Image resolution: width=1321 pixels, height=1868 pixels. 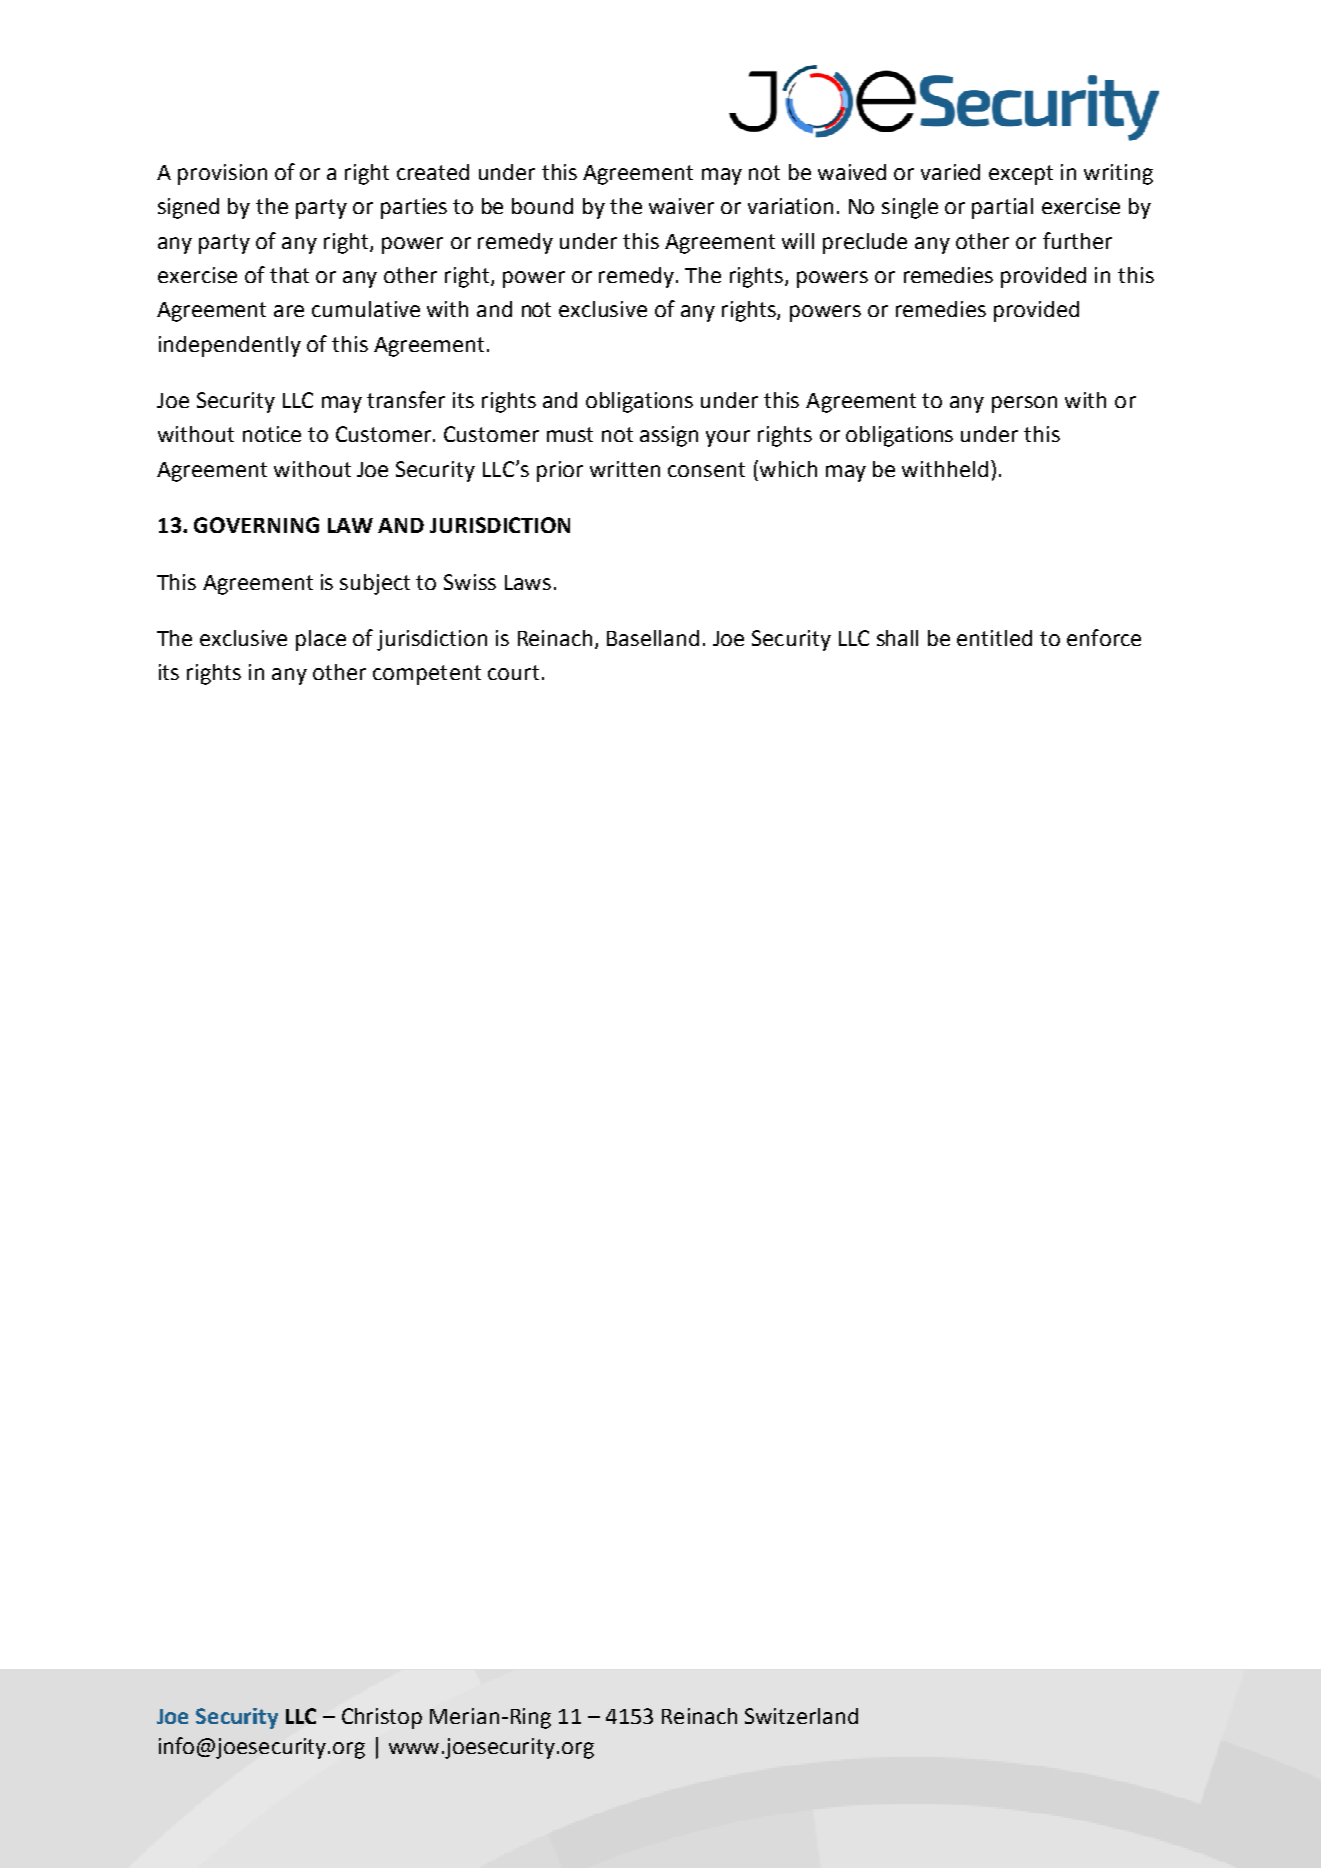 I want to click on Switzerland, so click(x=801, y=1716).
